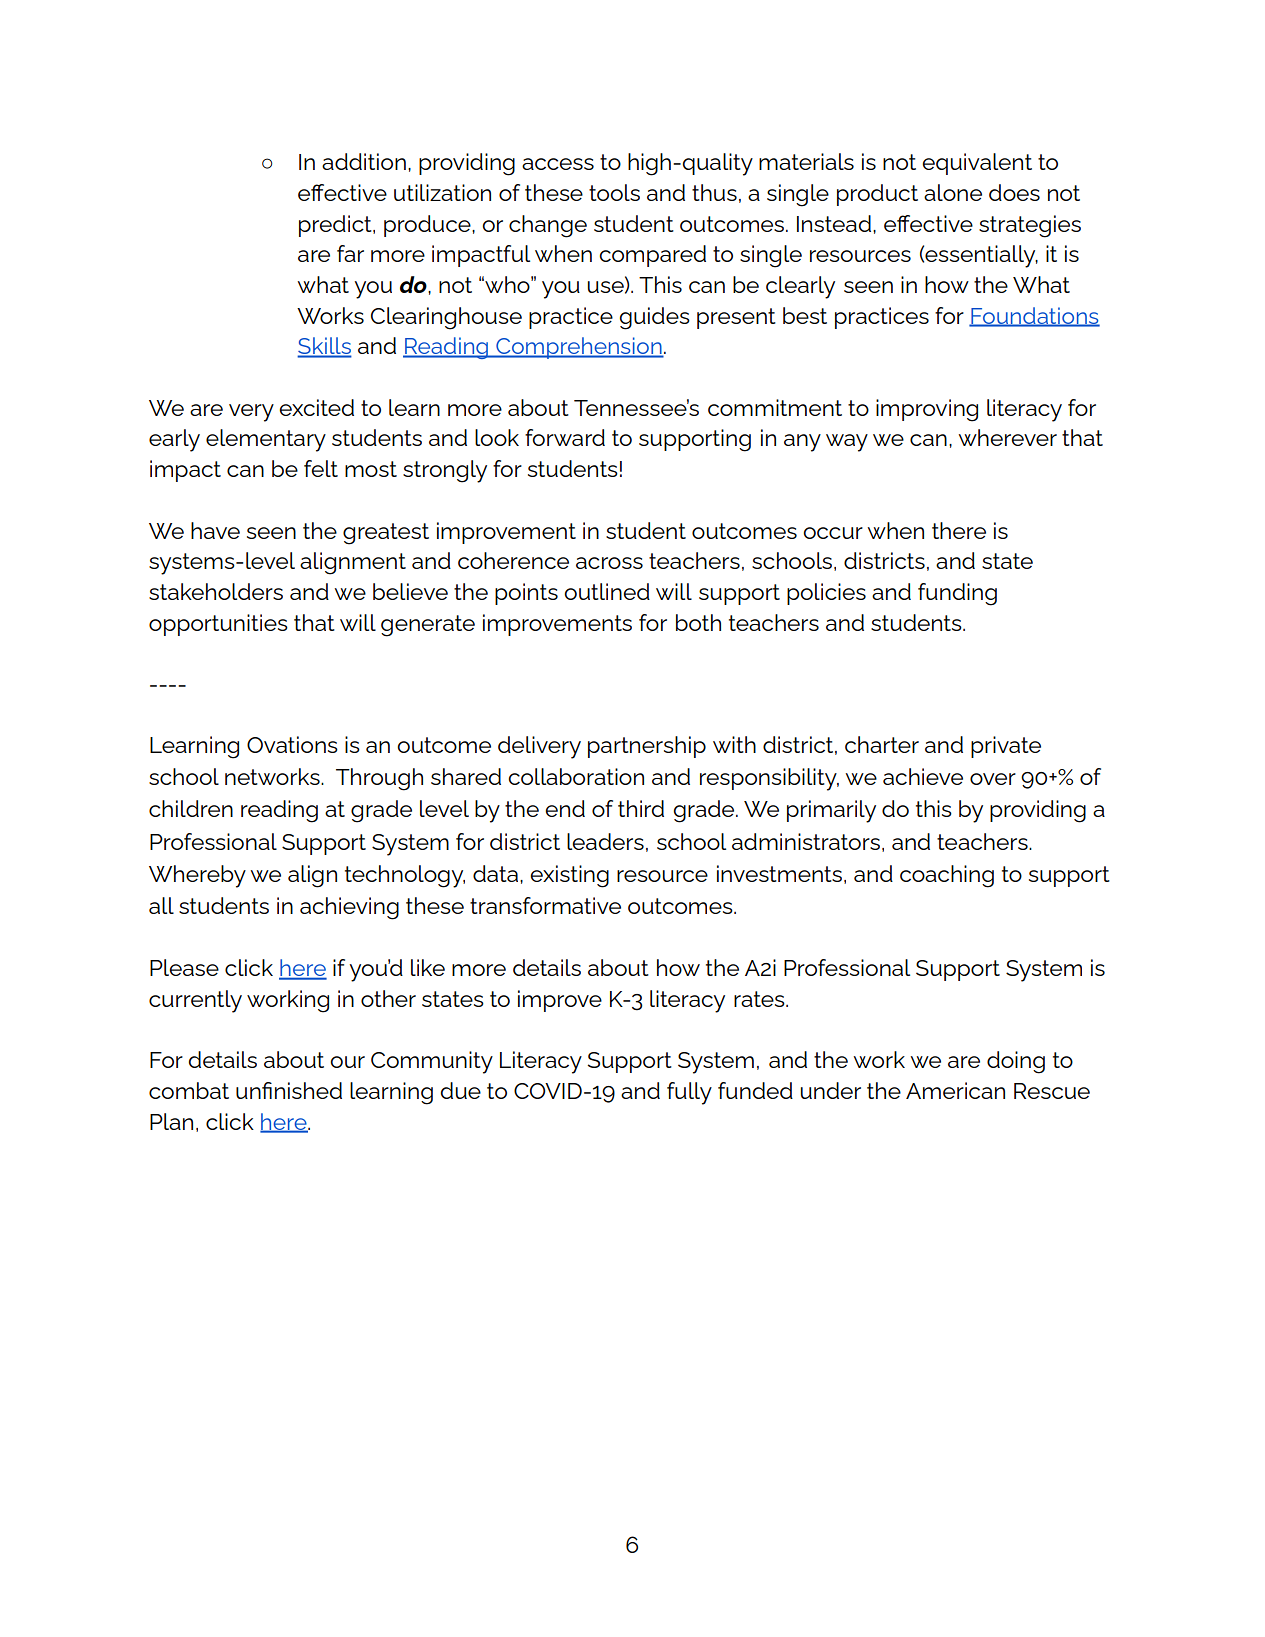  I want to click on coaching, so click(947, 876).
